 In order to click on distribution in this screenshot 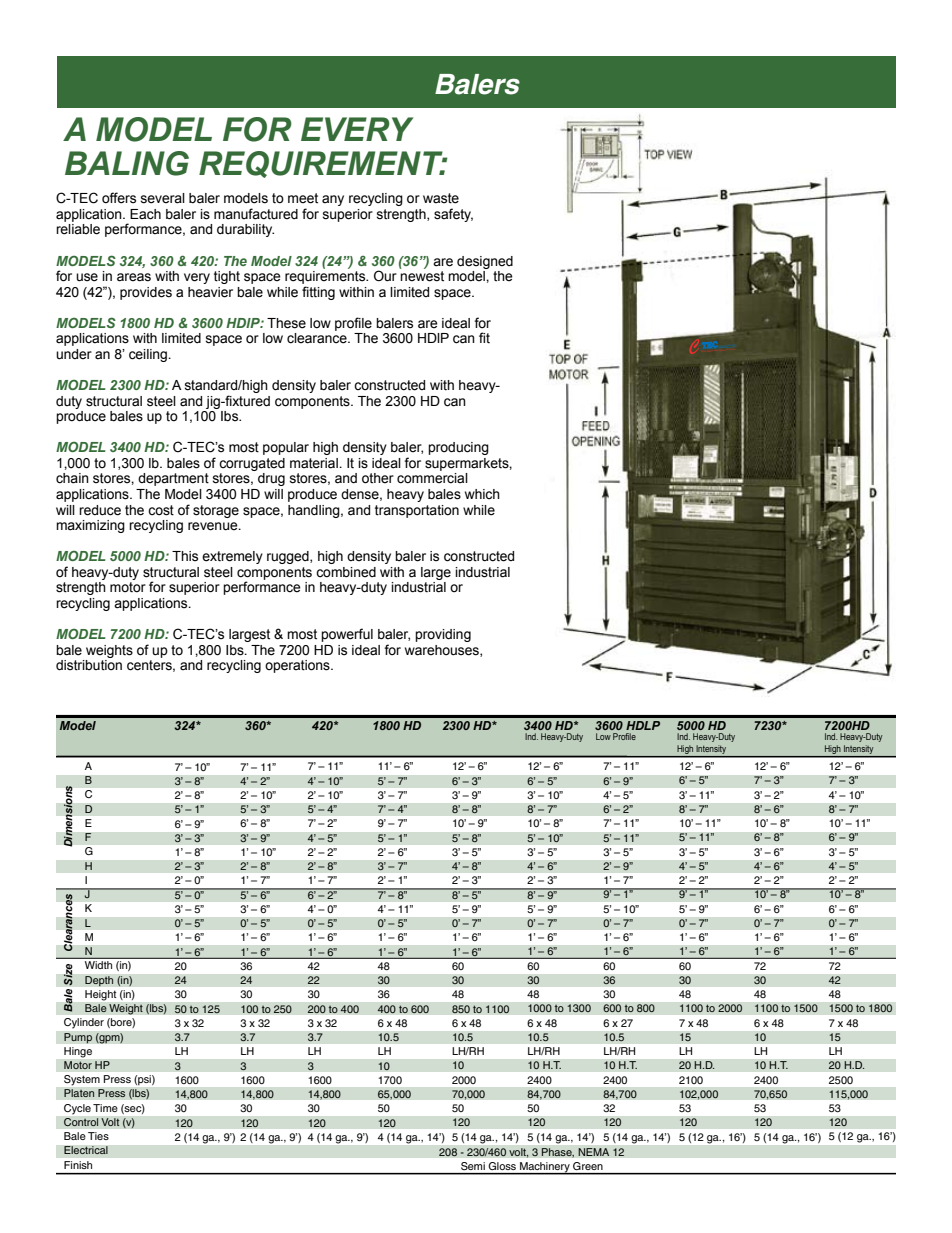, I will do `click(89, 665)`.
